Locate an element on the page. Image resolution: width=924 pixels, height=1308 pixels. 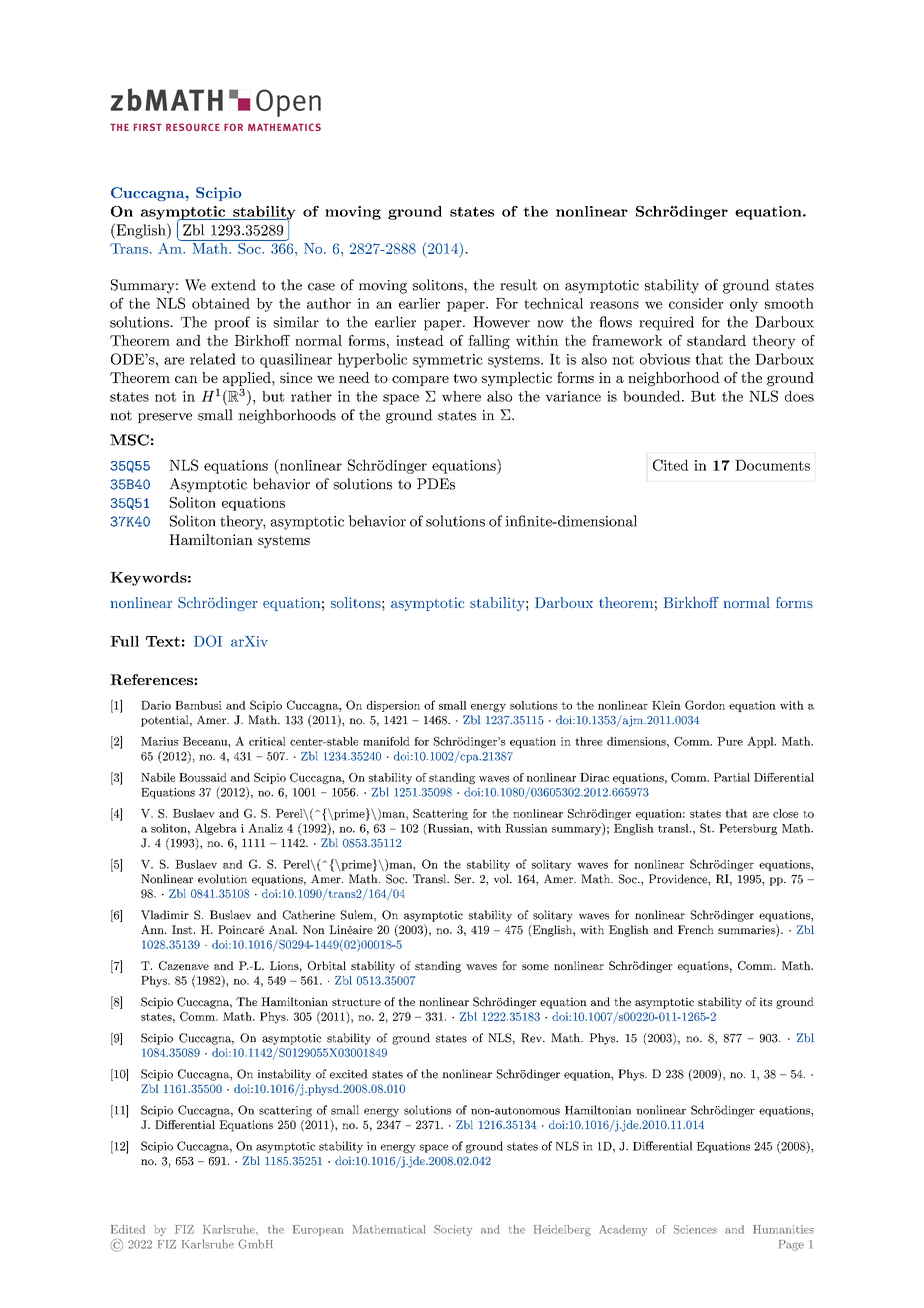
consider is located at coordinates (696, 303).
